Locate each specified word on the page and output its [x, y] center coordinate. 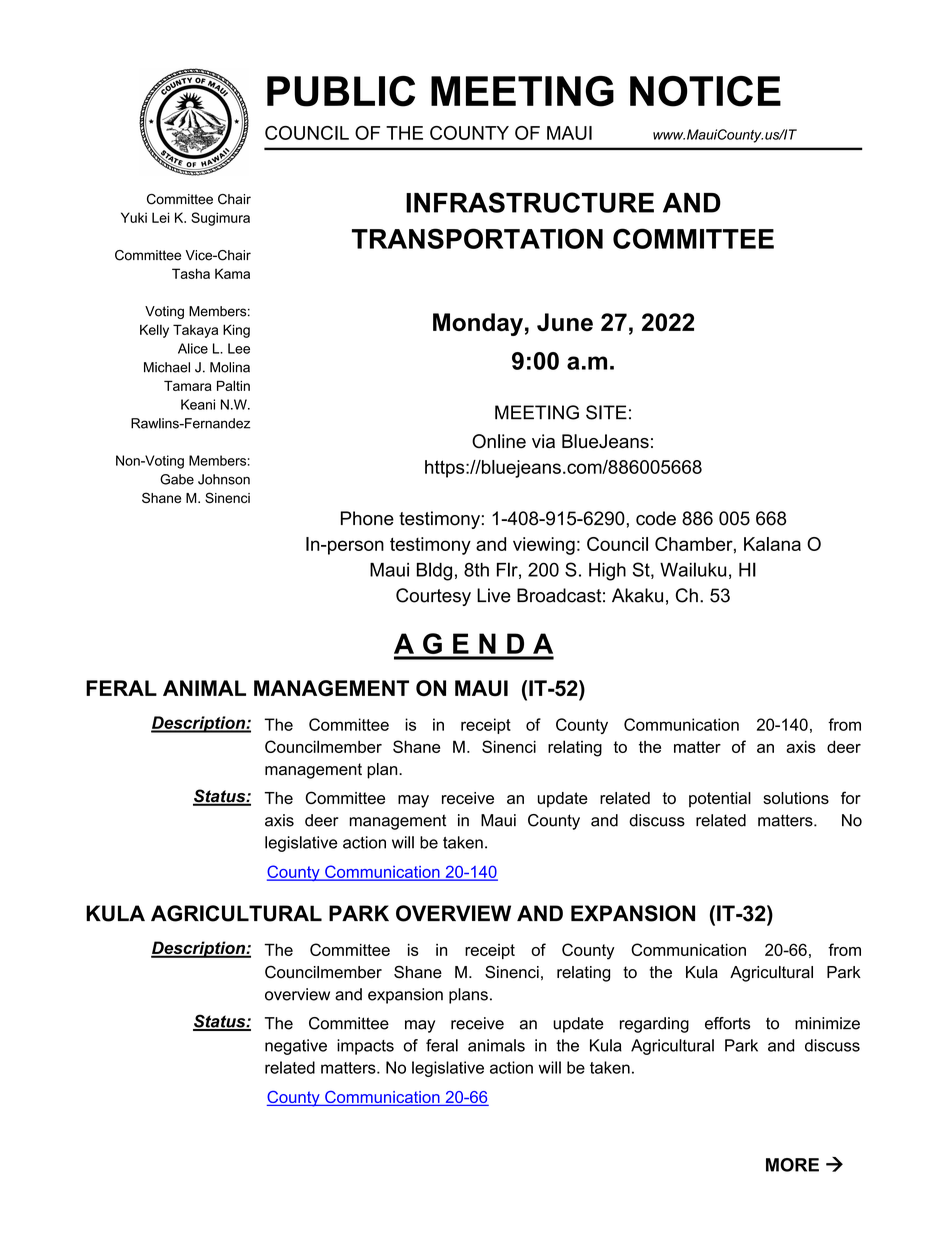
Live [494, 595]
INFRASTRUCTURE [530, 202]
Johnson [224, 479]
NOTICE [705, 91]
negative [296, 1047]
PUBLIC [341, 91]
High [607, 572]
